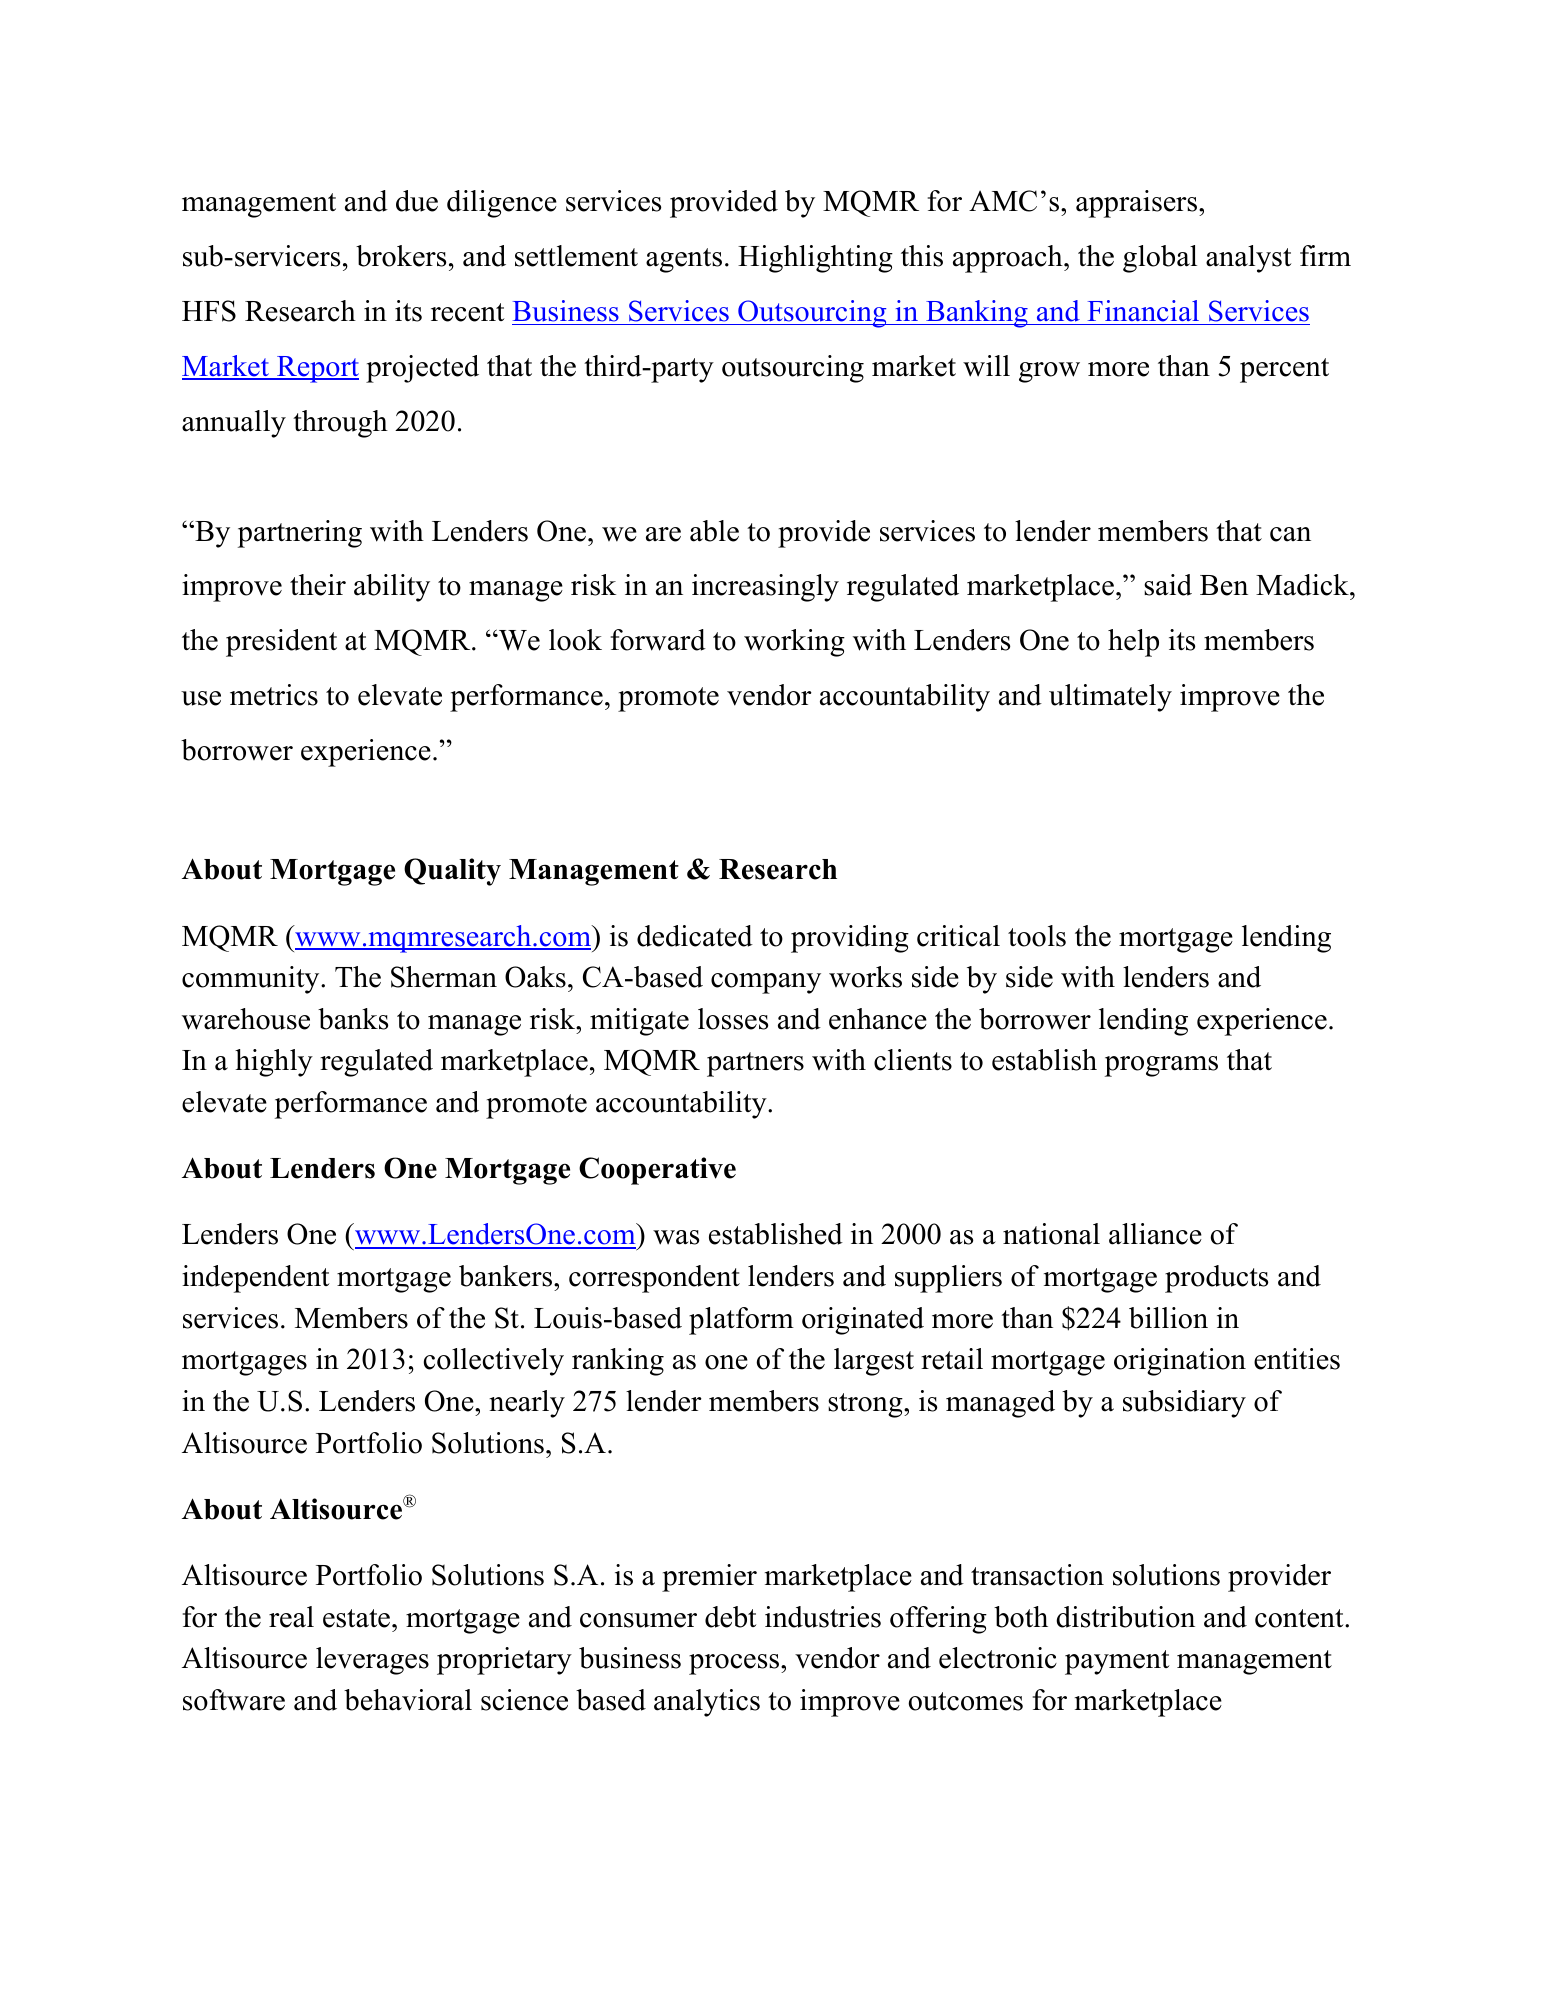  I want to click on tools, so click(1037, 936).
